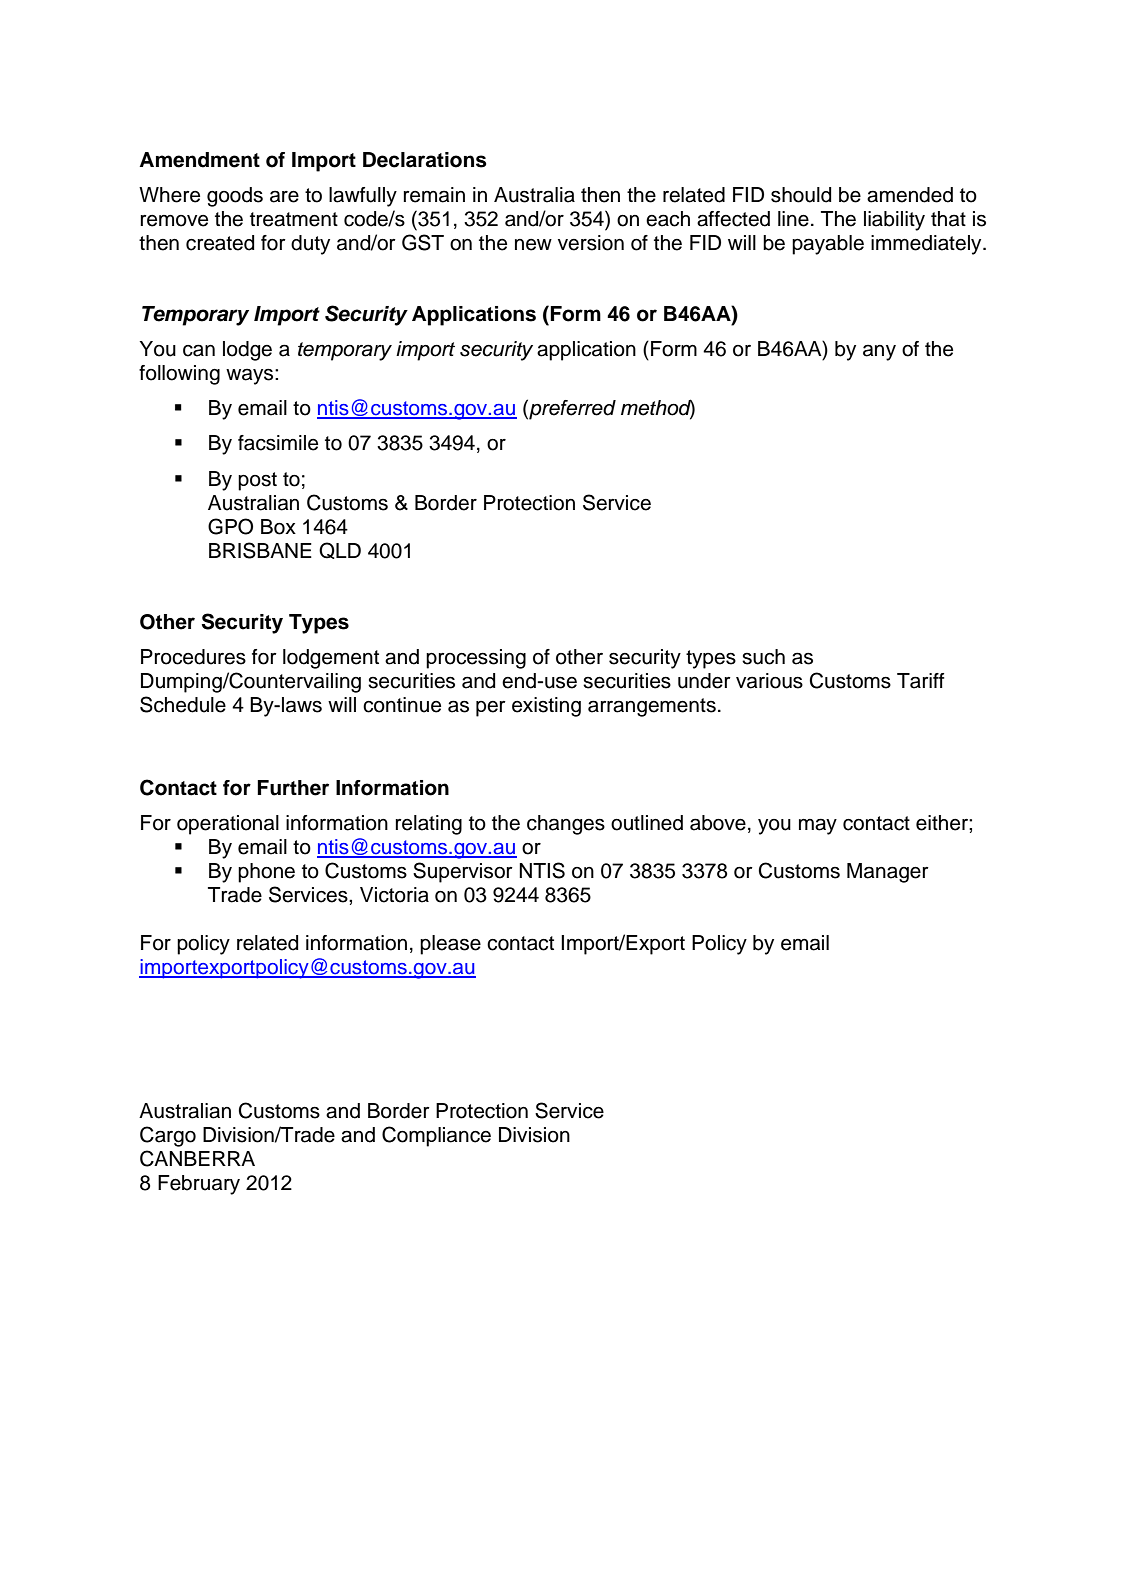 Image resolution: width=1128 pixels, height=1596 pixels. I want to click on CANBERRA, so click(197, 1158).
